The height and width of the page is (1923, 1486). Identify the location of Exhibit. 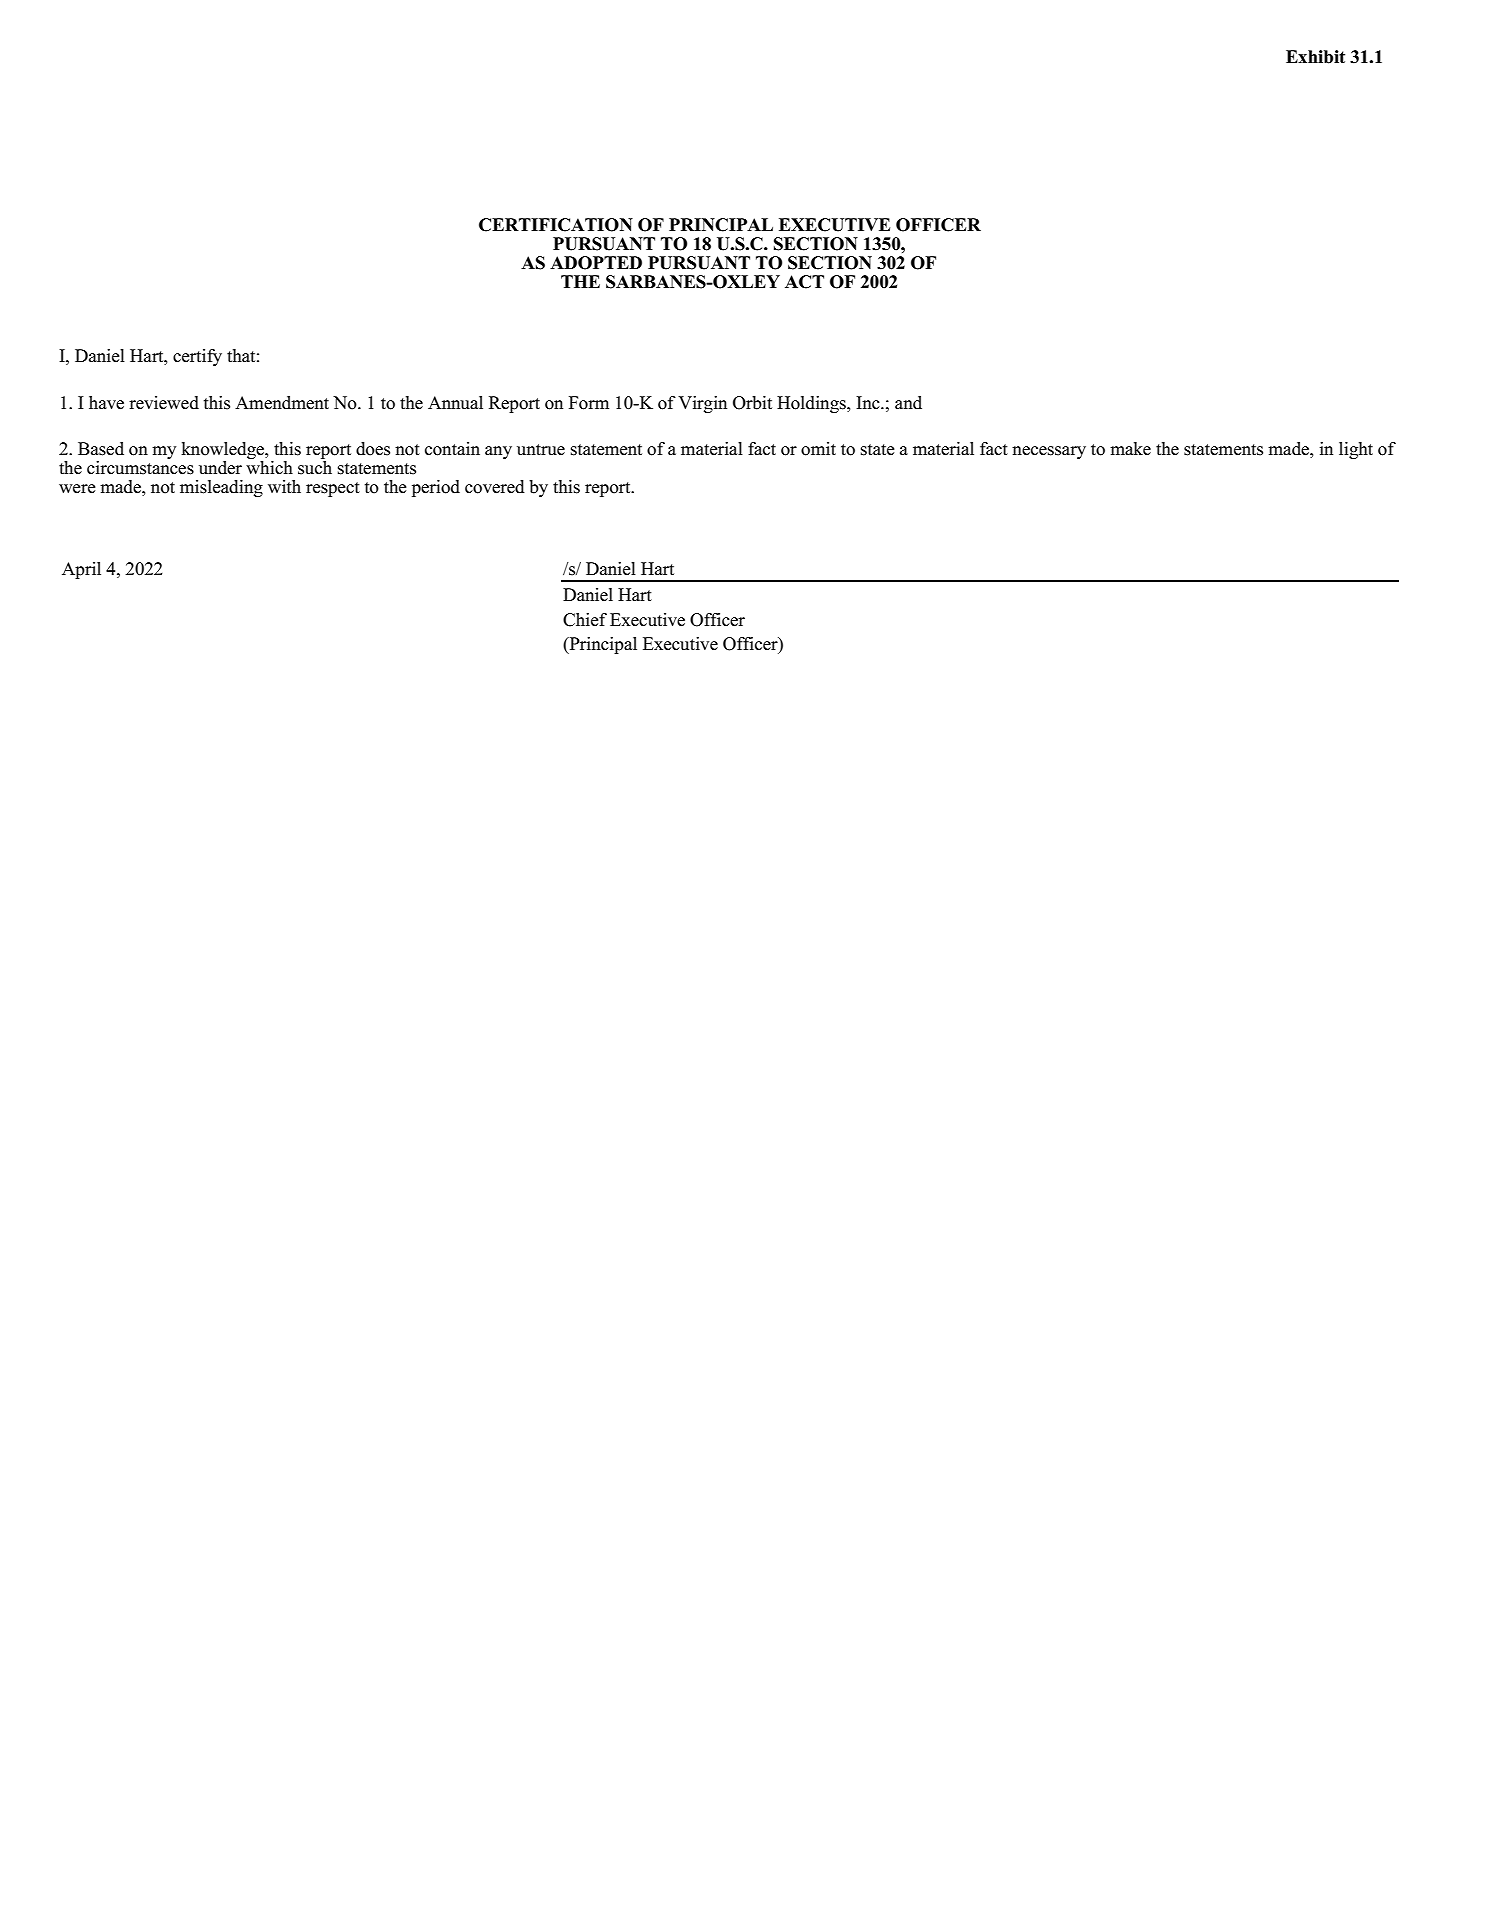
(1315, 57).
